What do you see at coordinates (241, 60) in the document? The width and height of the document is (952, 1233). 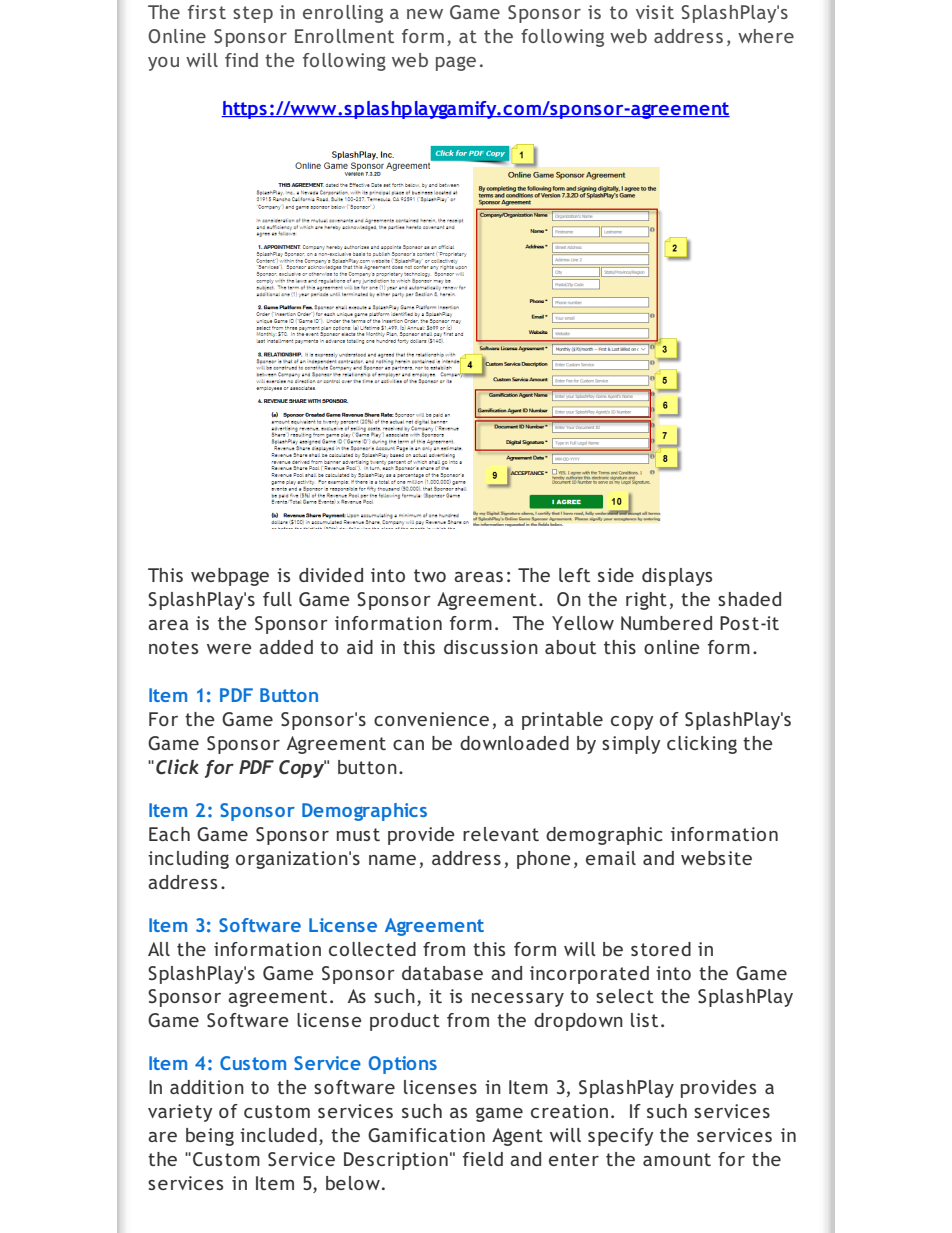 I see `find` at bounding box center [241, 60].
